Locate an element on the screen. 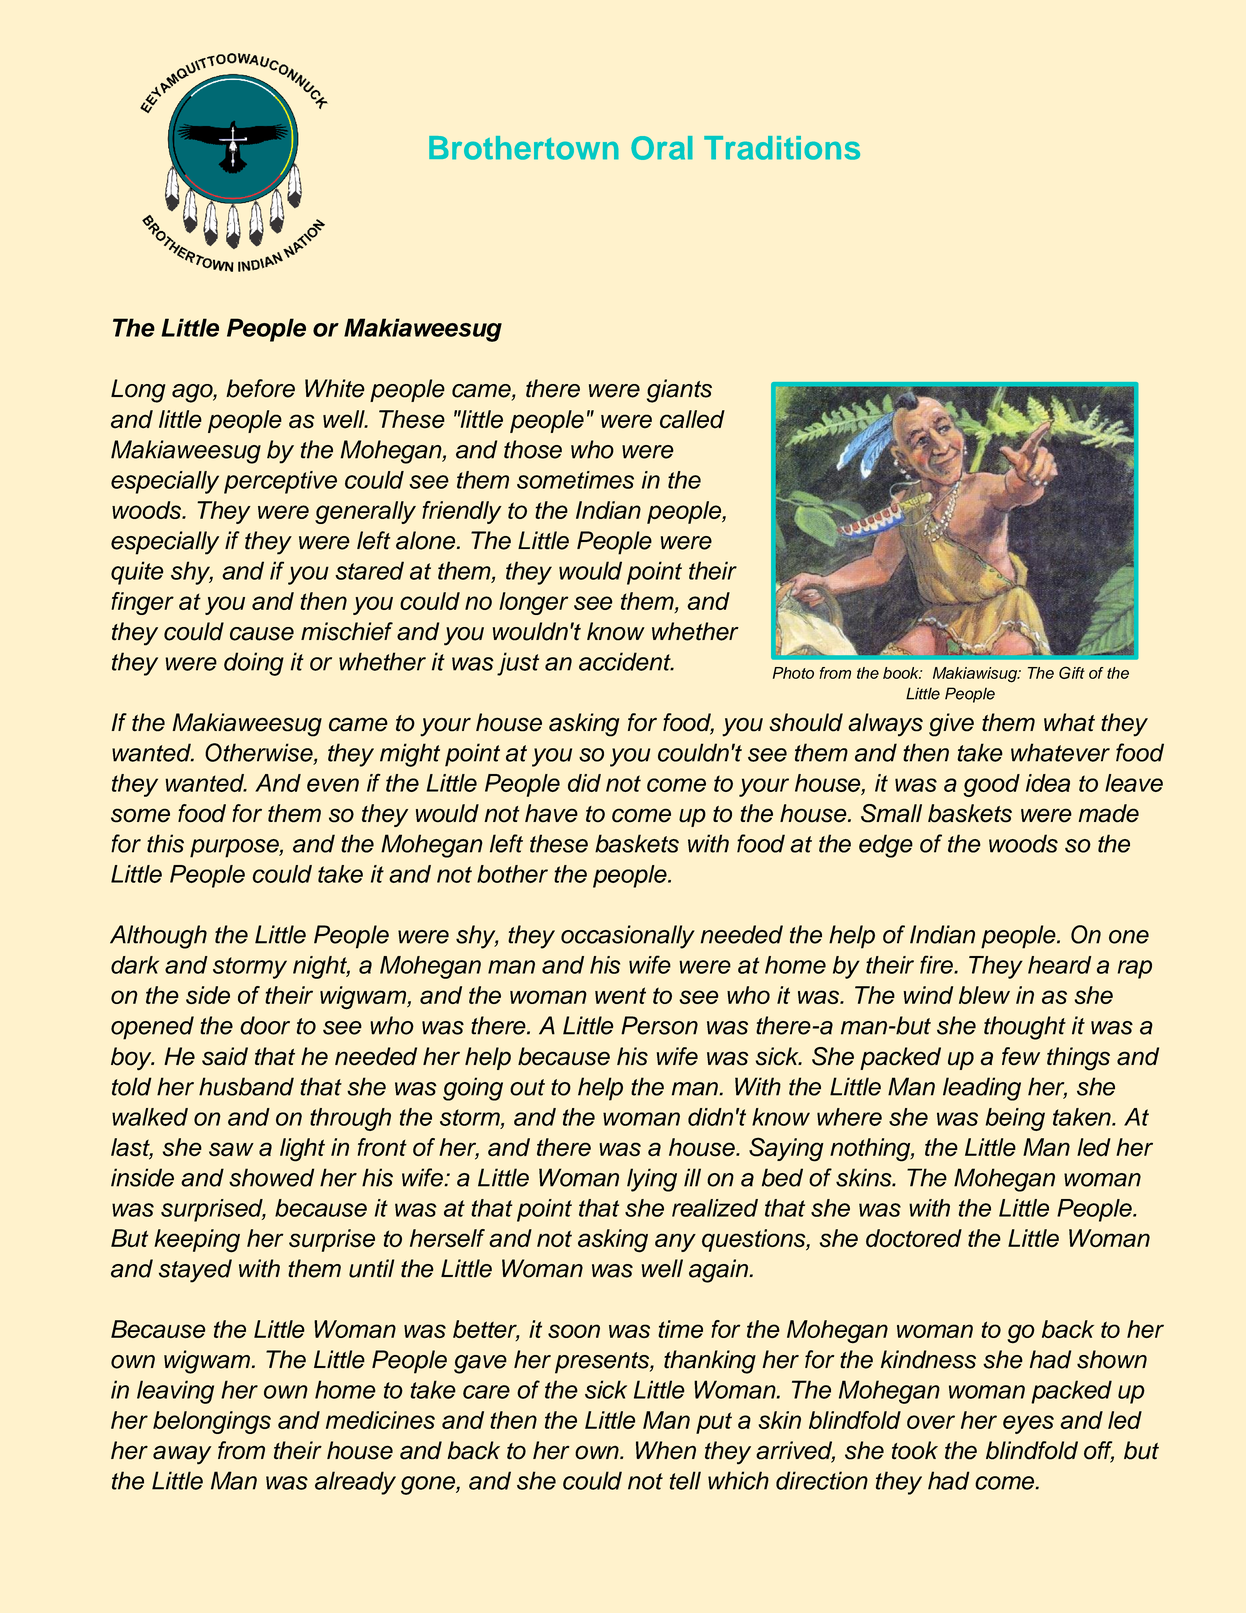 Image resolution: width=1246 pixels, height=1613 pixels. away is located at coordinates (182, 1455).
